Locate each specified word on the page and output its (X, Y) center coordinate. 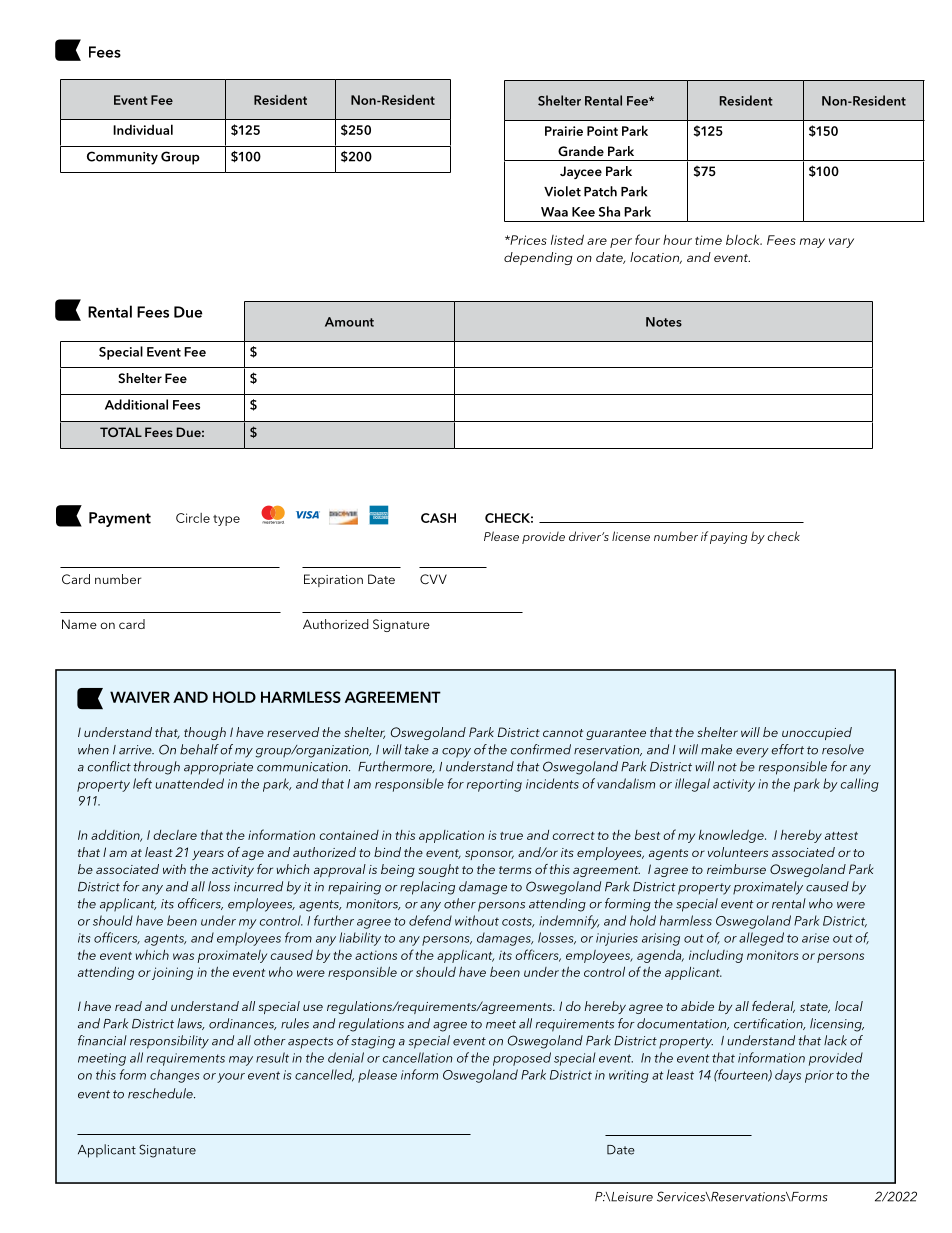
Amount (349, 322)
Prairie (564, 131)
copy (456, 753)
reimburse (736, 869)
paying (728, 538)
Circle (193, 518)
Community (122, 158)
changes (175, 1076)
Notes (664, 322)
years (208, 855)
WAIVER (140, 697)
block (744, 239)
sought (438, 870)
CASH (438, 518)
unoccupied (817, 733)
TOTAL (121, 432)
